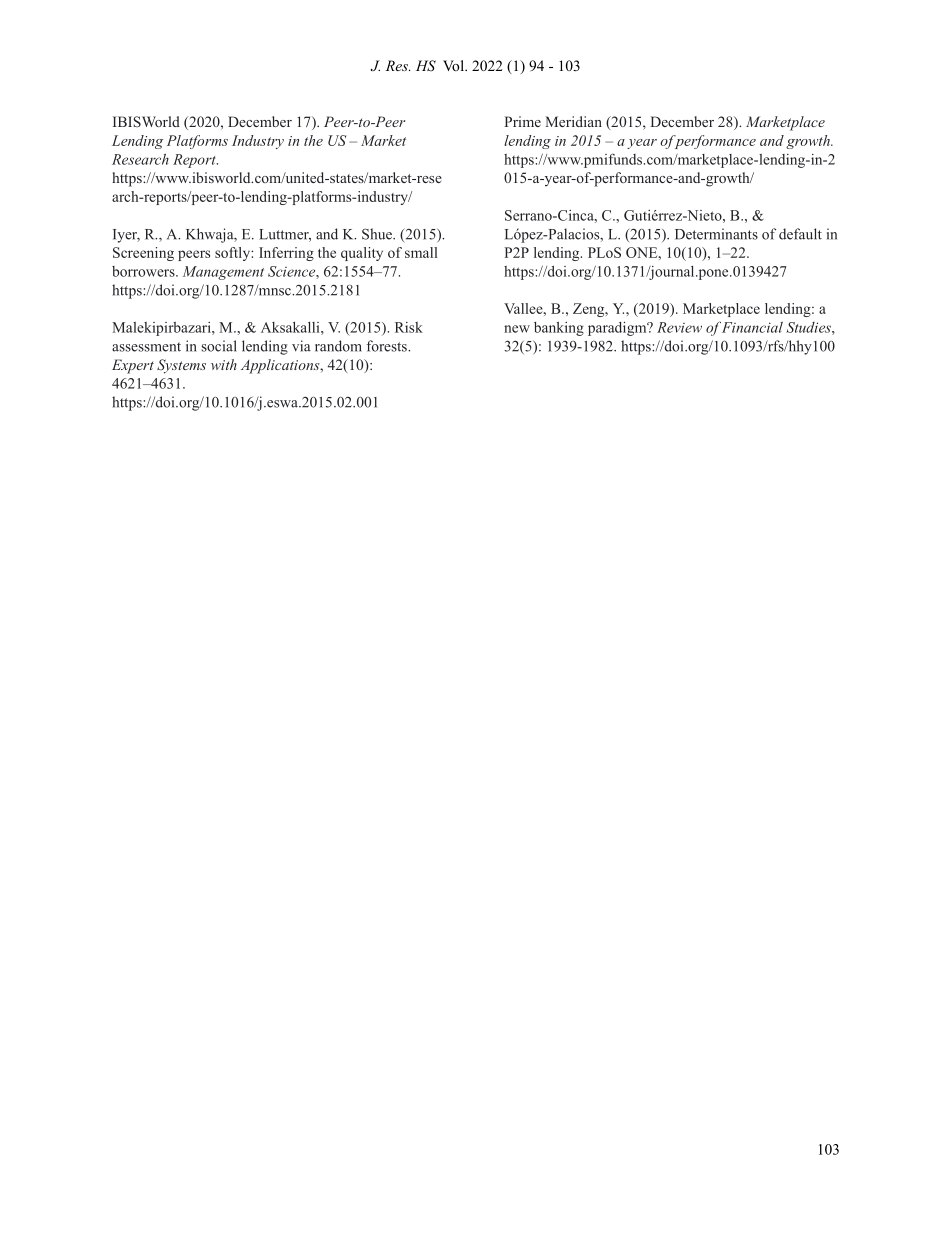 The image size is (952, 1233). I want to click on small, so click(421, 252).
